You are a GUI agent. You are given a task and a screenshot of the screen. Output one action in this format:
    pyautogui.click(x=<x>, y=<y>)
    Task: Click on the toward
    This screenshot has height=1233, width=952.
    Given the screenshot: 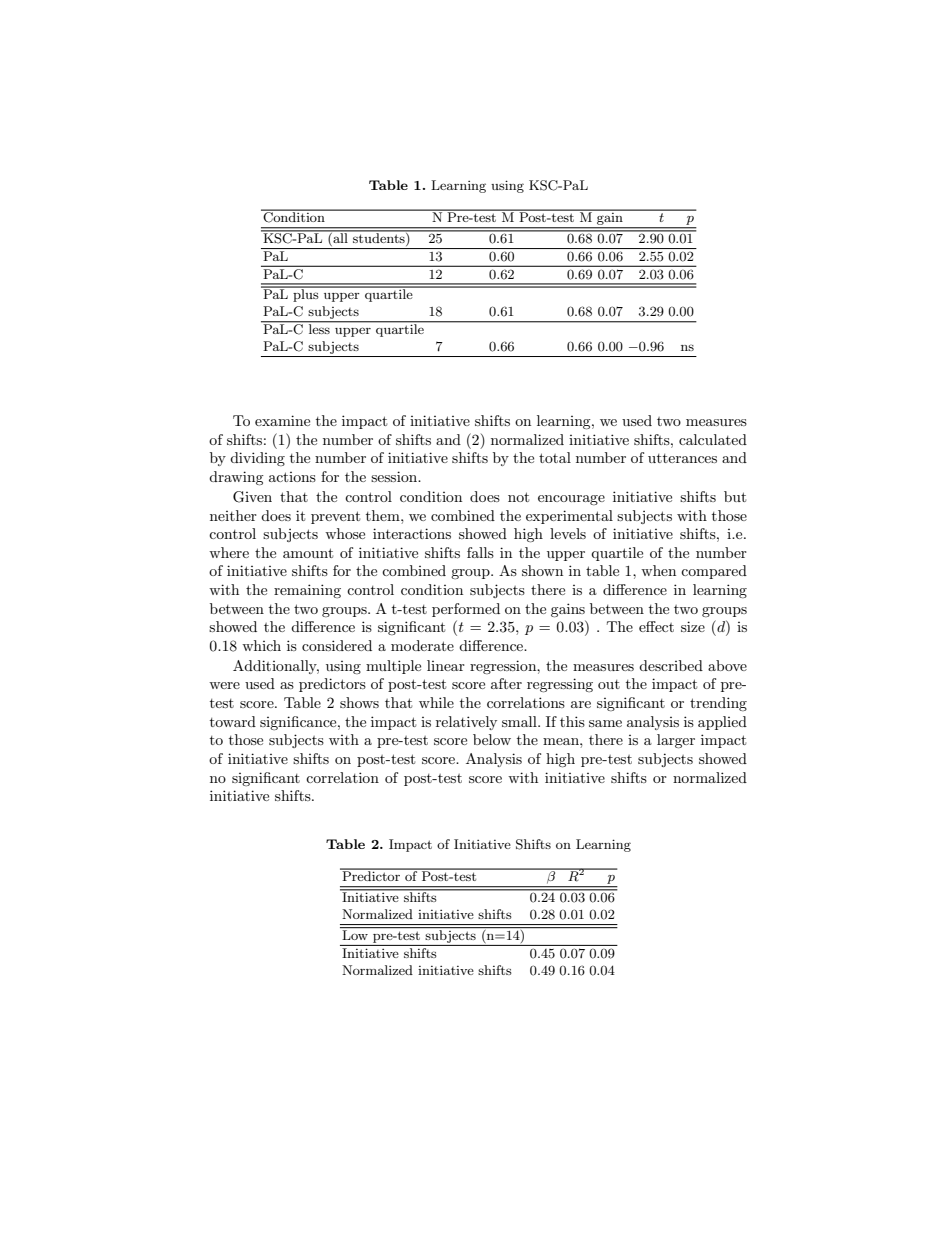 What is the action you would take?
    pyautogui.click(x=233, y=721)
